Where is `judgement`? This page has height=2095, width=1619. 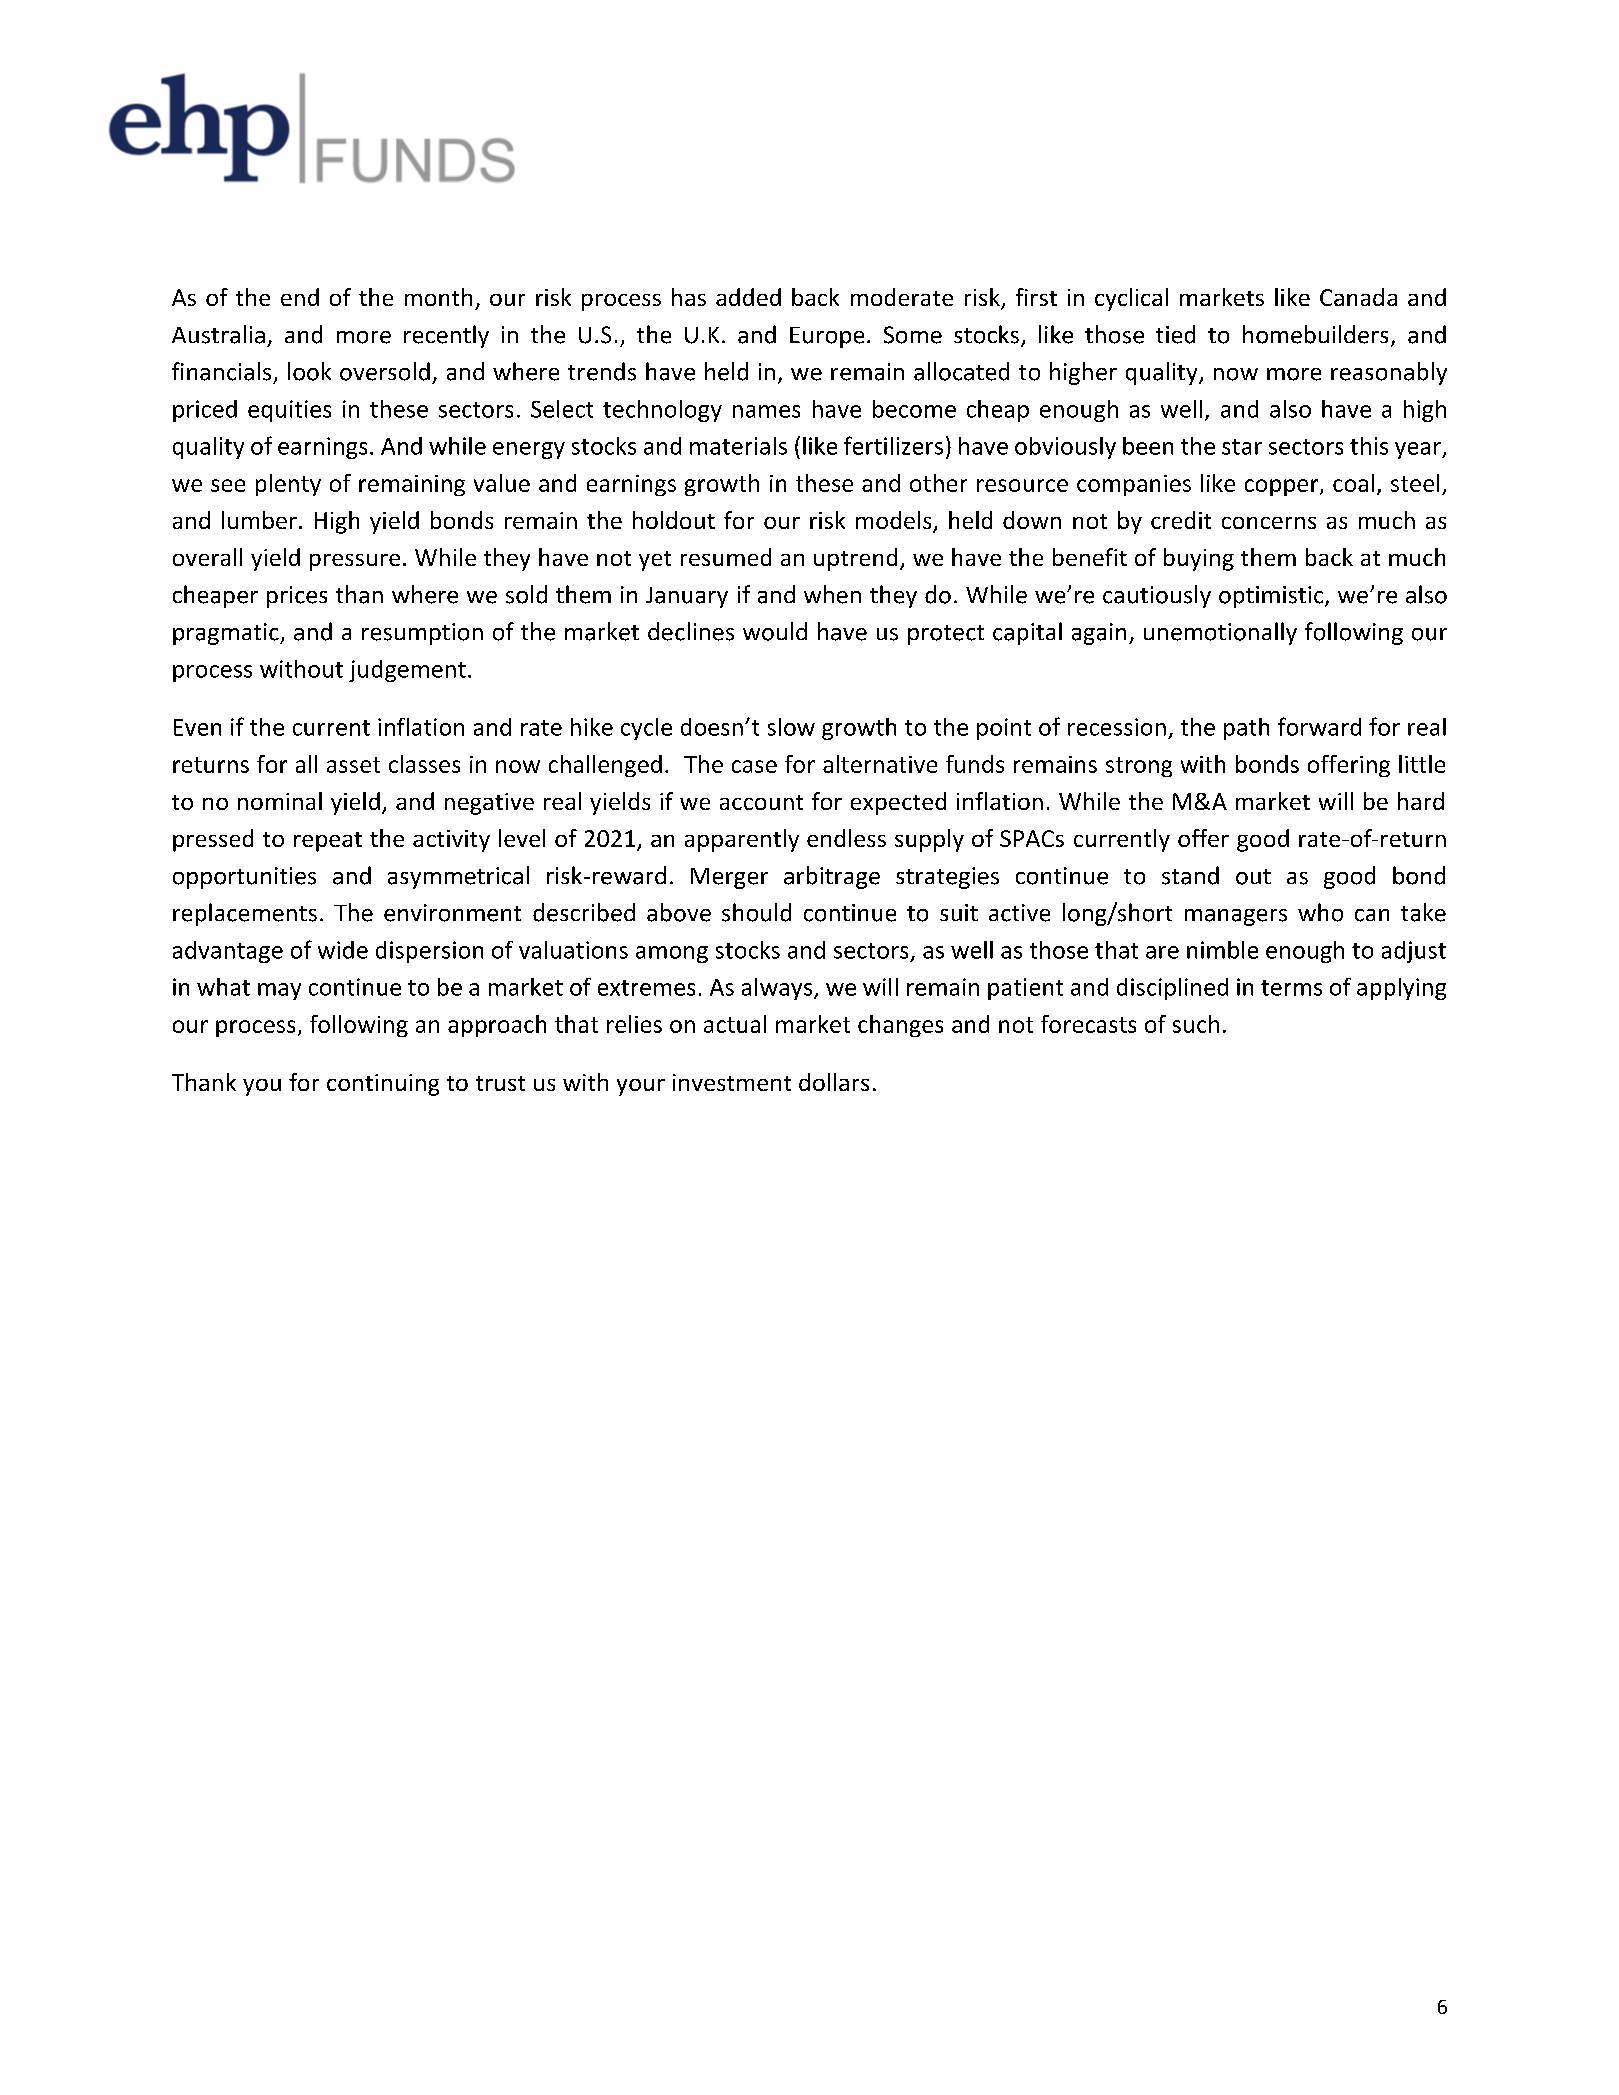
judgement is located at coordinates (407, 671).
